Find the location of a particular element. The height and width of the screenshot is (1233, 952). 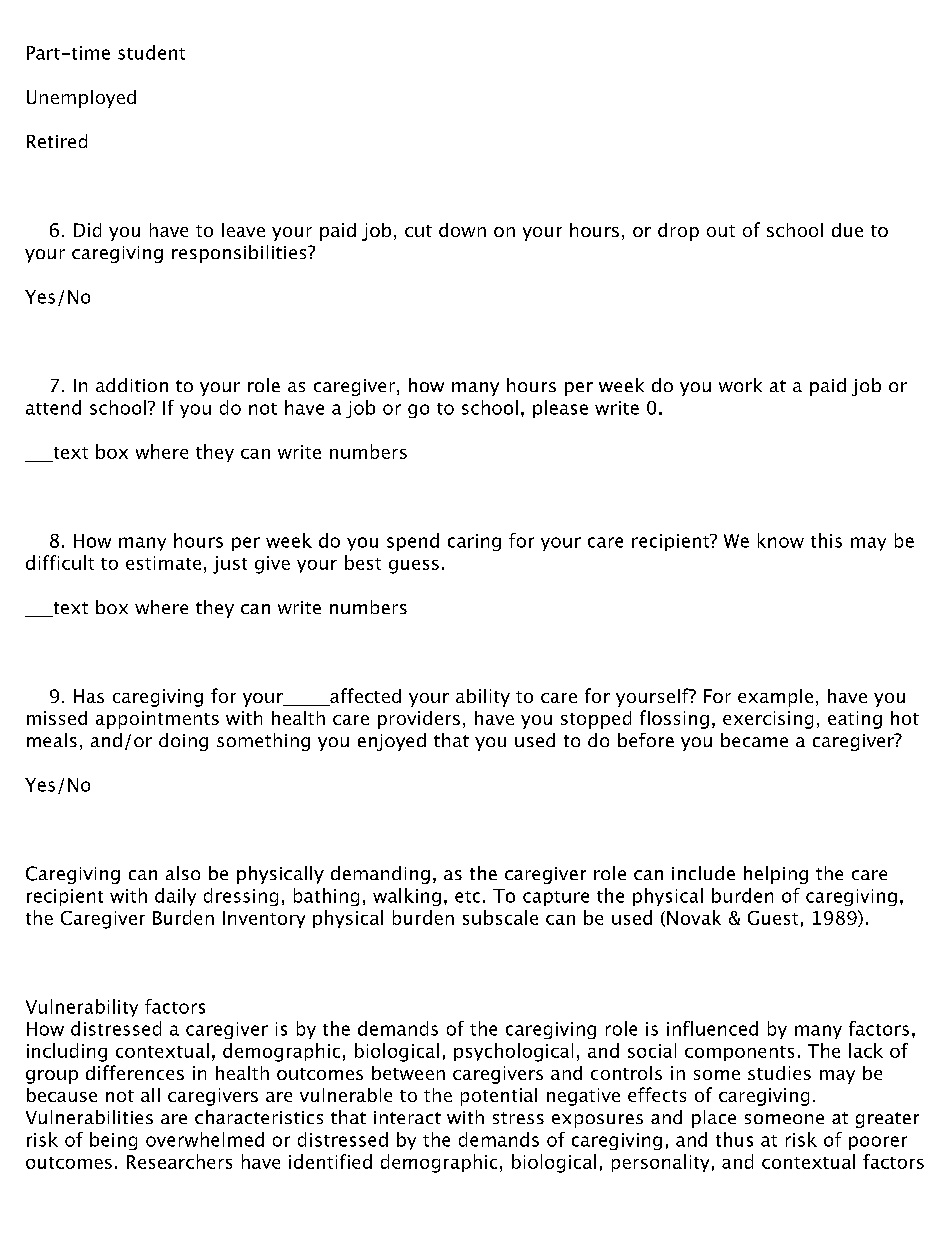

estimate is located at coordinates (163, 563).
